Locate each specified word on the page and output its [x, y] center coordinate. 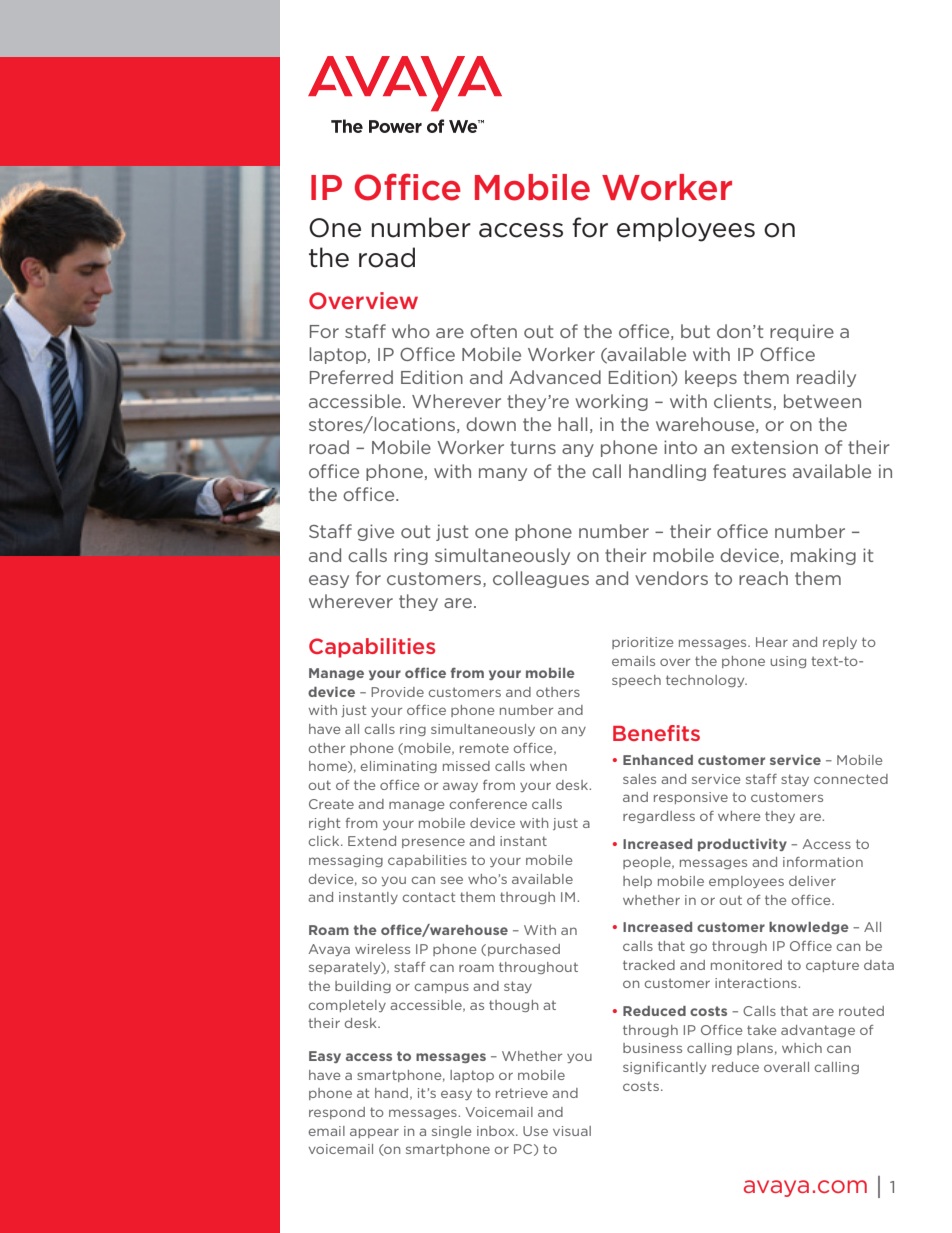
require [802, 332]
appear [374, 1133]
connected [851, 779]
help [637, 882]
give [375, 532]
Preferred [351, 377]
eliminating [398, 767]
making [823, 556]
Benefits [656, 733]
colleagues [541, 579]
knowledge [809, 928]
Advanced [555, 377]
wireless [382, 949]
